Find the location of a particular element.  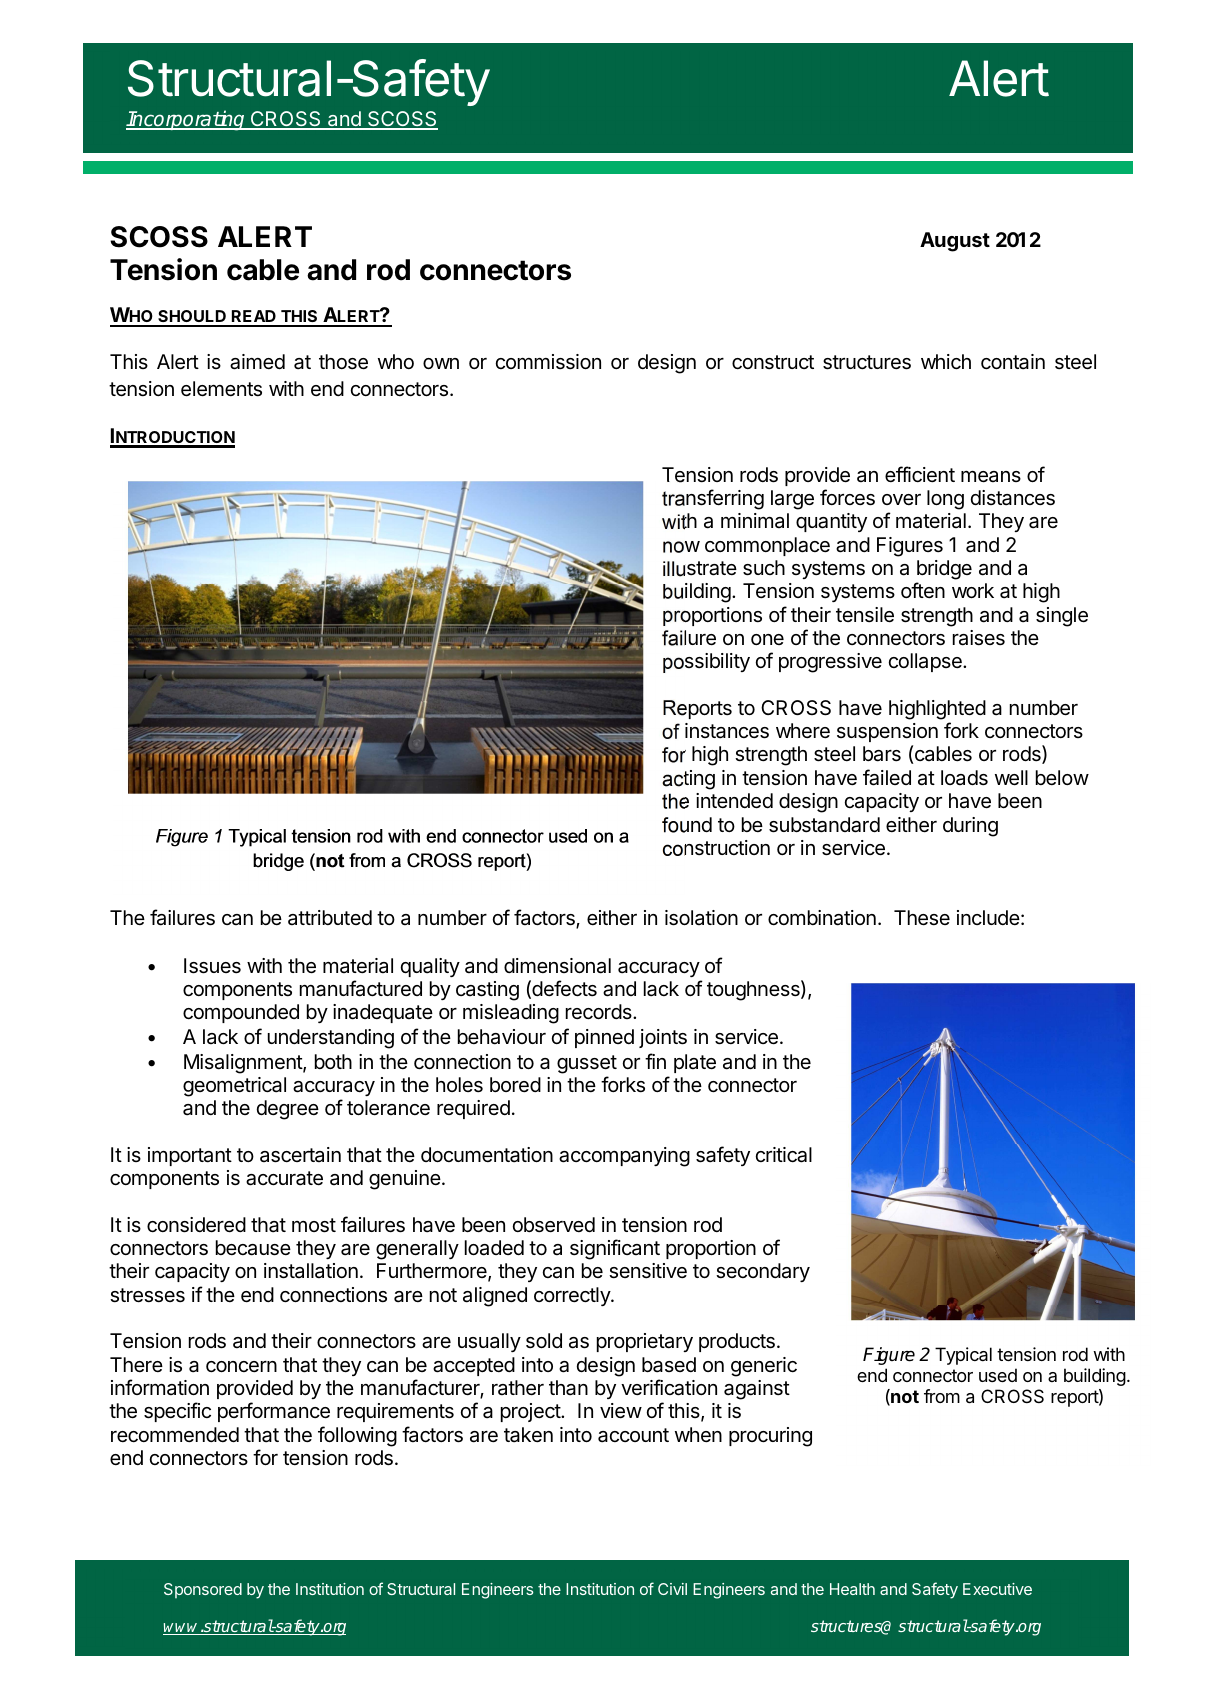

Civil is located at coordinates (672, 1589).
